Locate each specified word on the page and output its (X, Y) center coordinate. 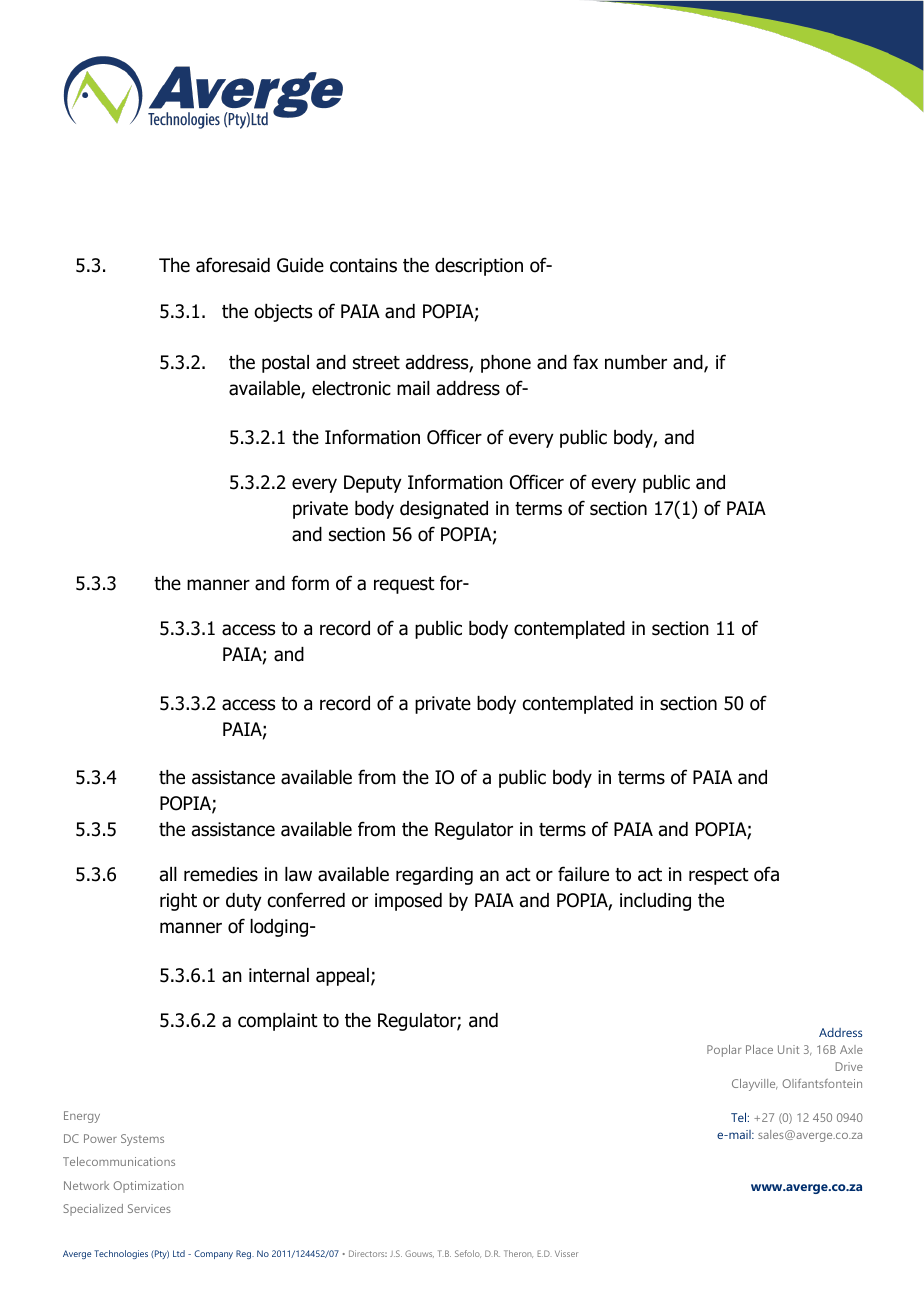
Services (149, 1208)
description (479, 267)
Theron (518, 1254)
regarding (434, 876)
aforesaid (233, 265)
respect (719, 876)
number (636, 362)
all (168, 874)
